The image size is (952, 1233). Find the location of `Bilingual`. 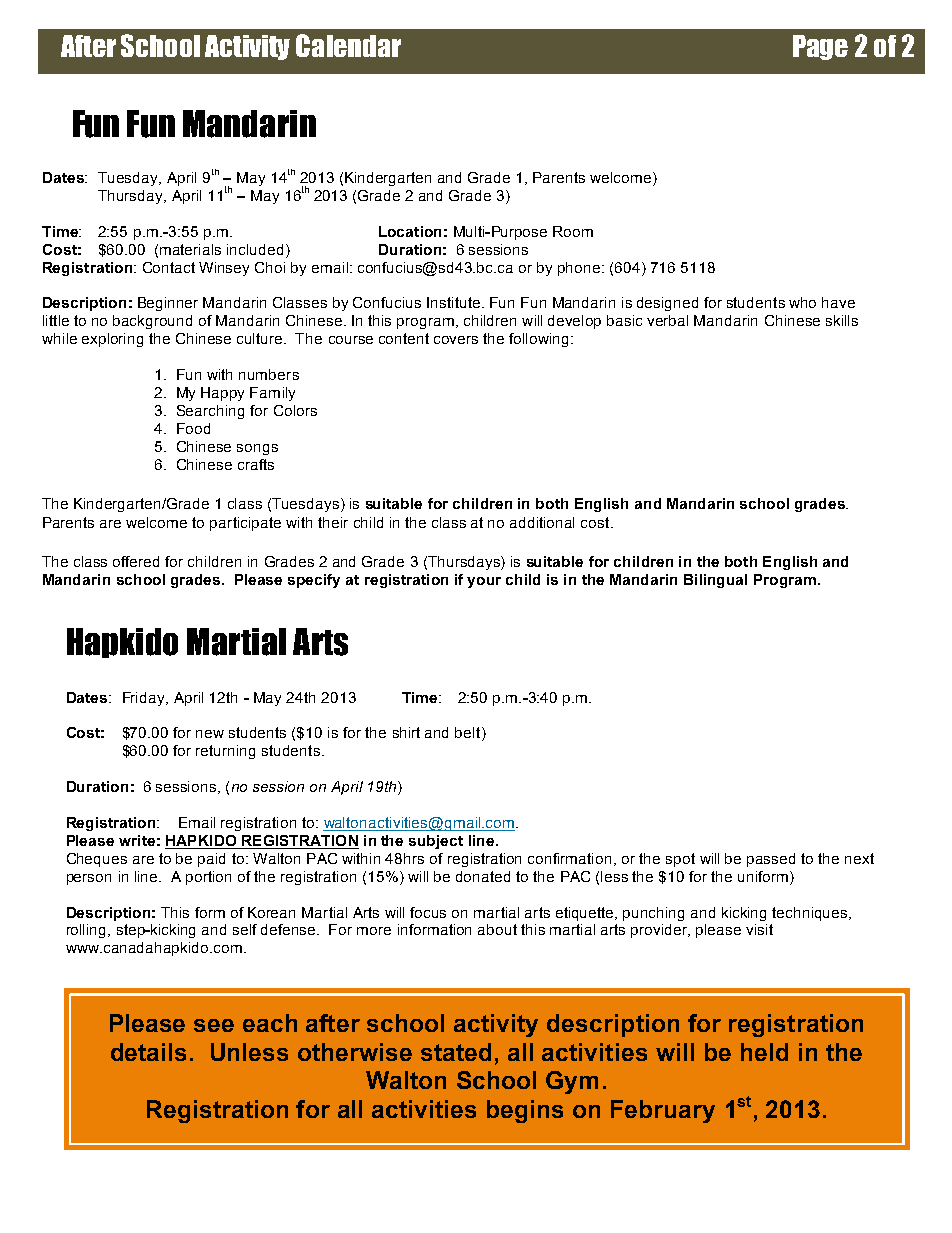

Bilingual is located at coordinates (715, 581).
